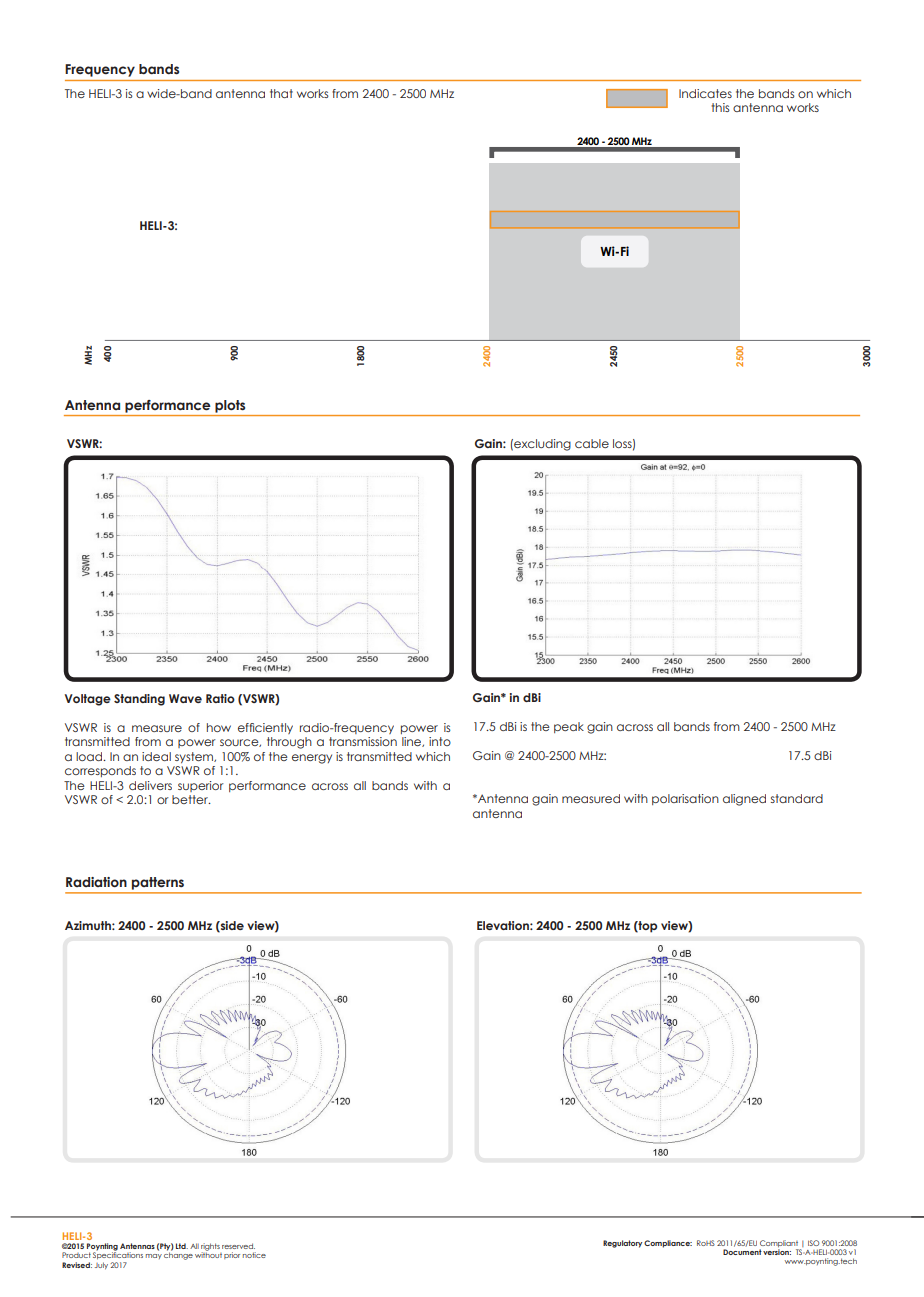 The image size is (924, 1297). What do you see at coordinates (744, 800) in the document?
I see `aligned` at bounding box center [744, 800].
